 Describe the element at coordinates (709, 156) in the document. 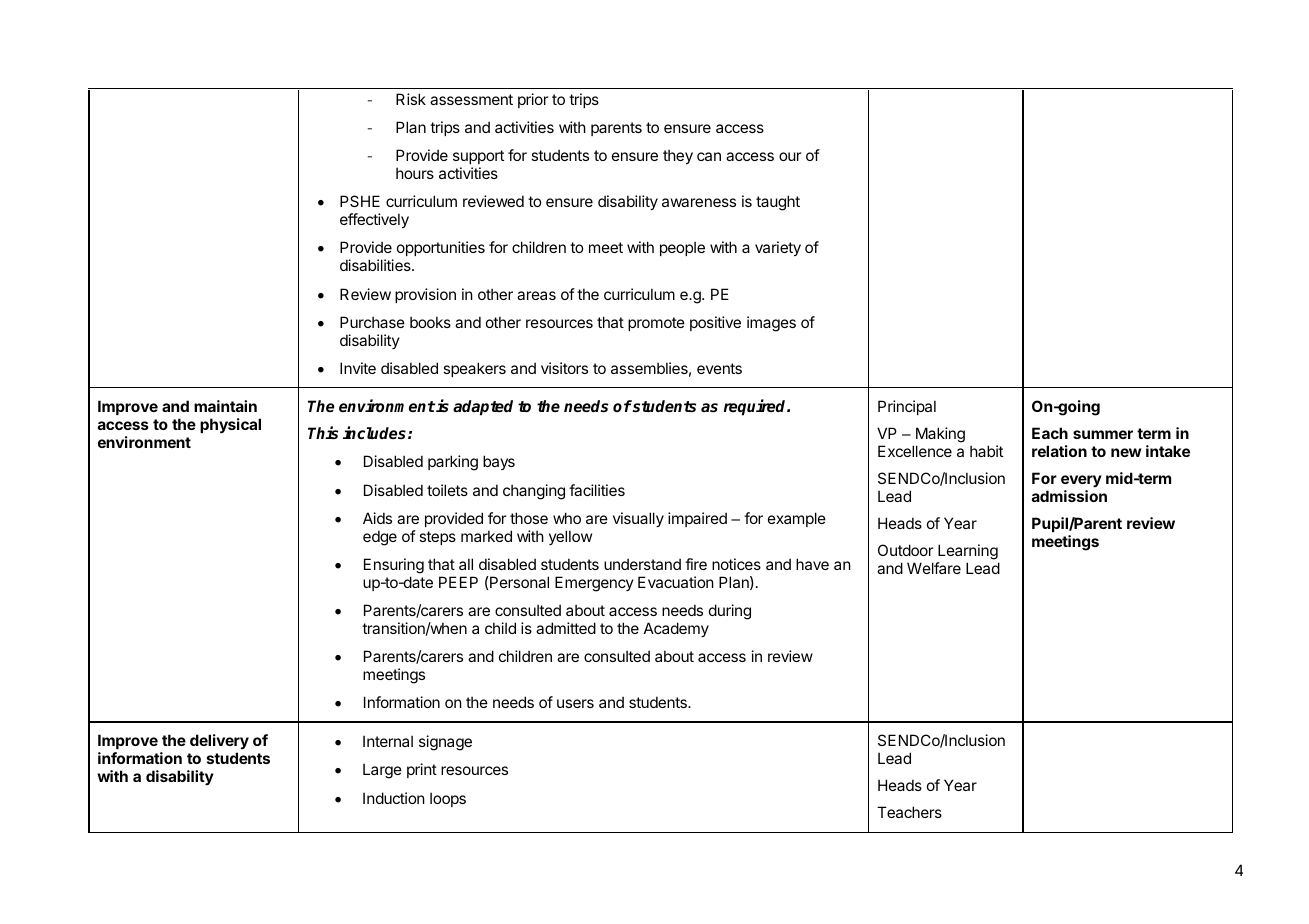

I see `can` at that location.
